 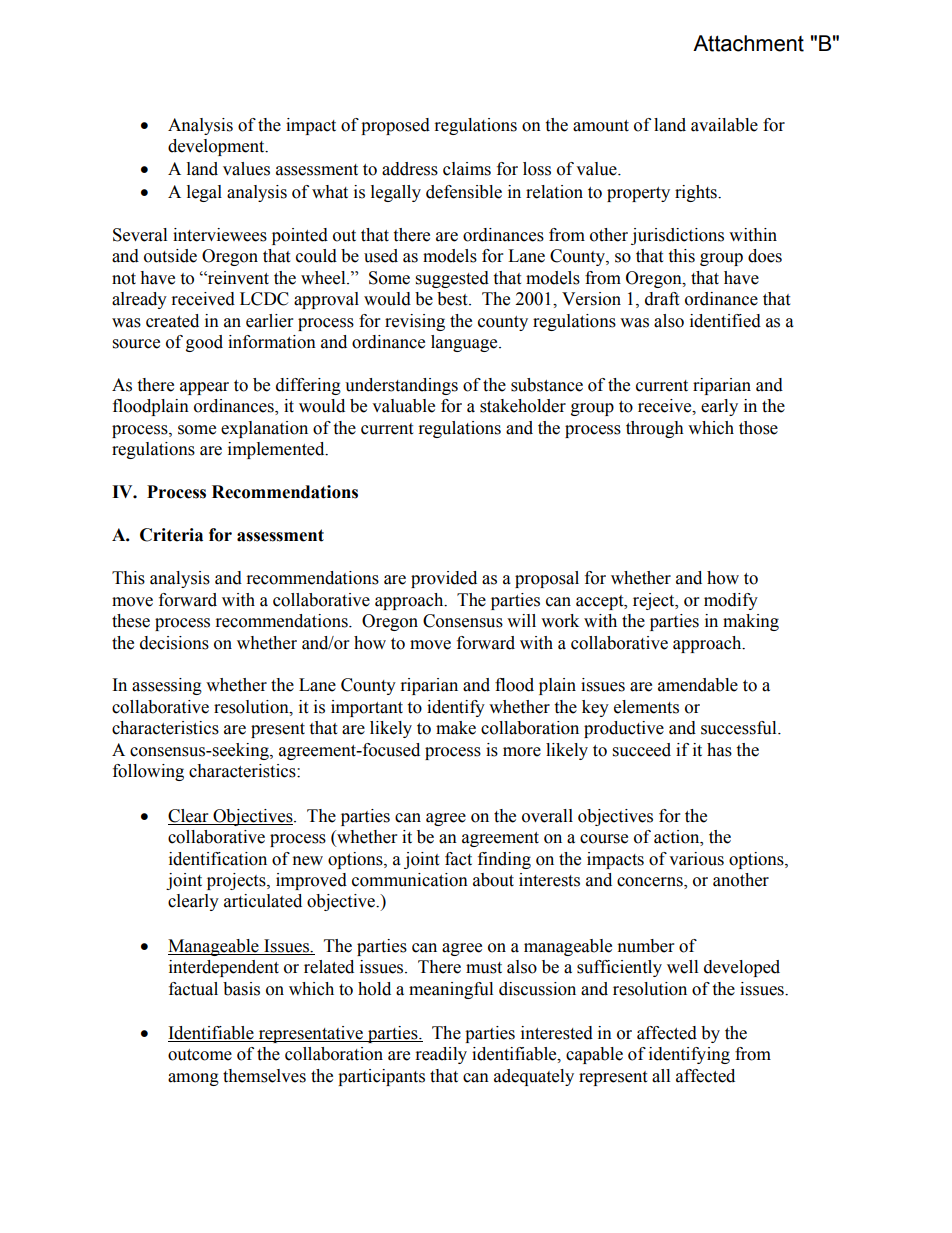 What do you see at coordinates (171, 535) in the document?
I see `Criteria` at bounding box center [171, 535].
